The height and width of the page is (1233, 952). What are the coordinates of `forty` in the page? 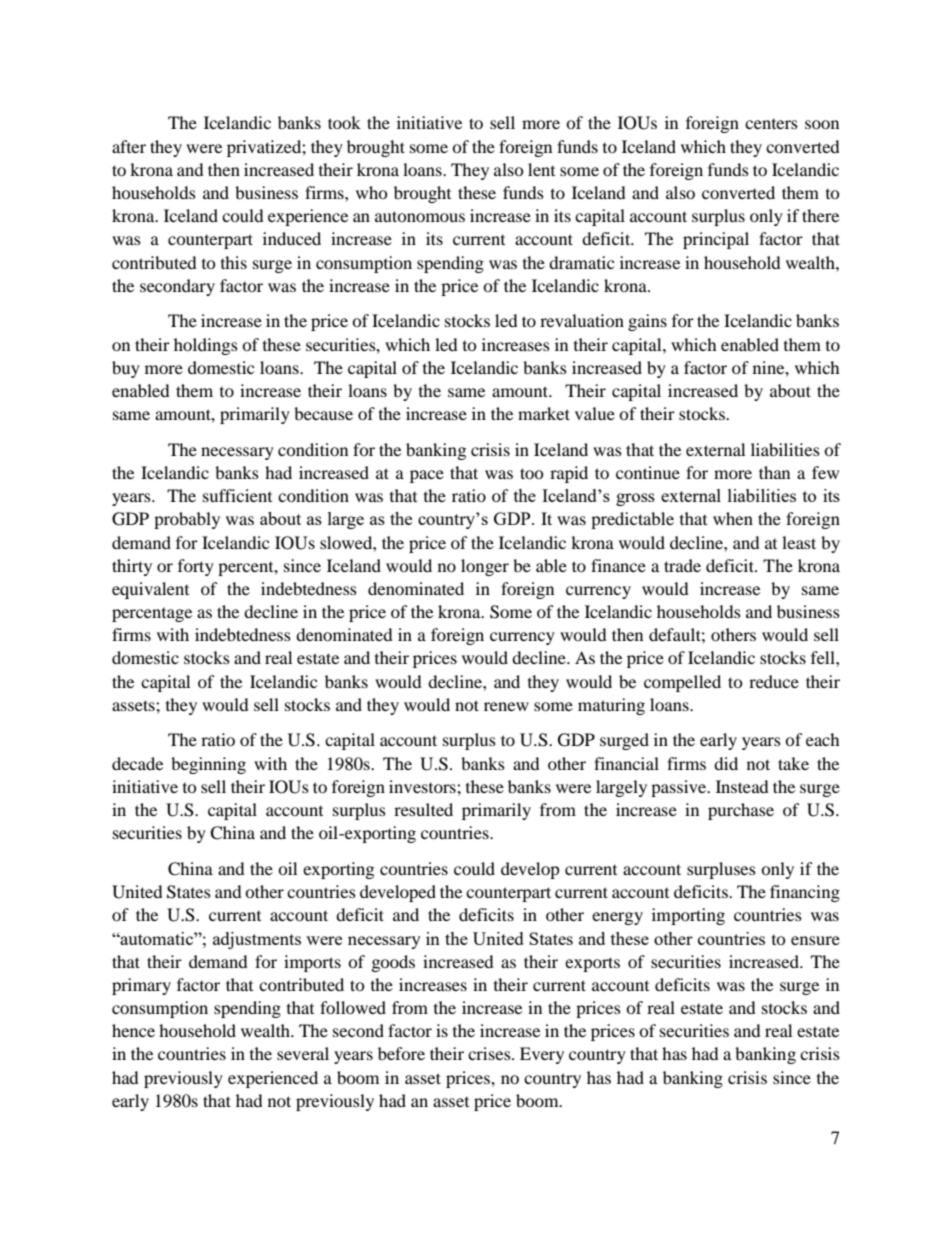 It's located at (196, 567).
